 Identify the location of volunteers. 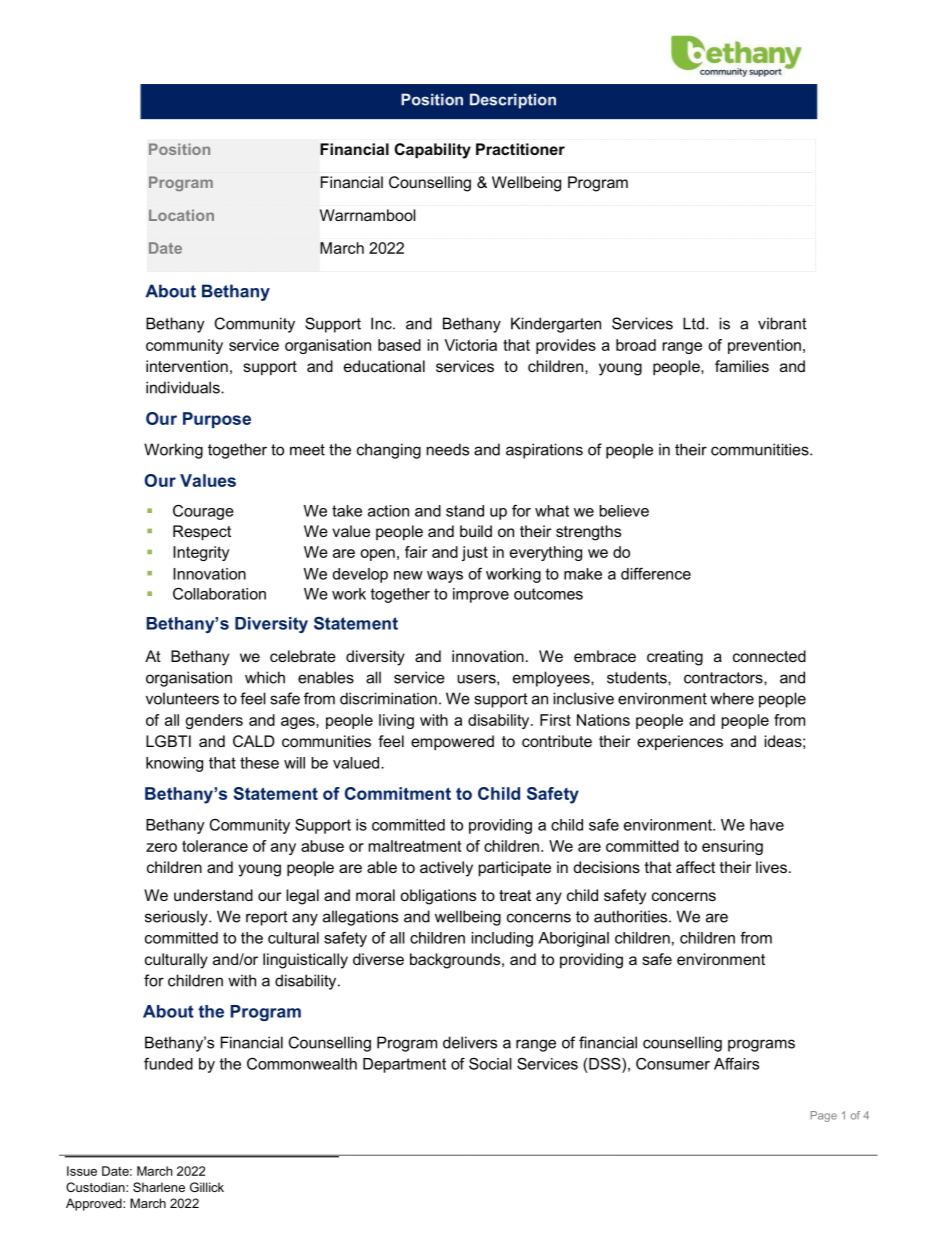
(182, 698).
